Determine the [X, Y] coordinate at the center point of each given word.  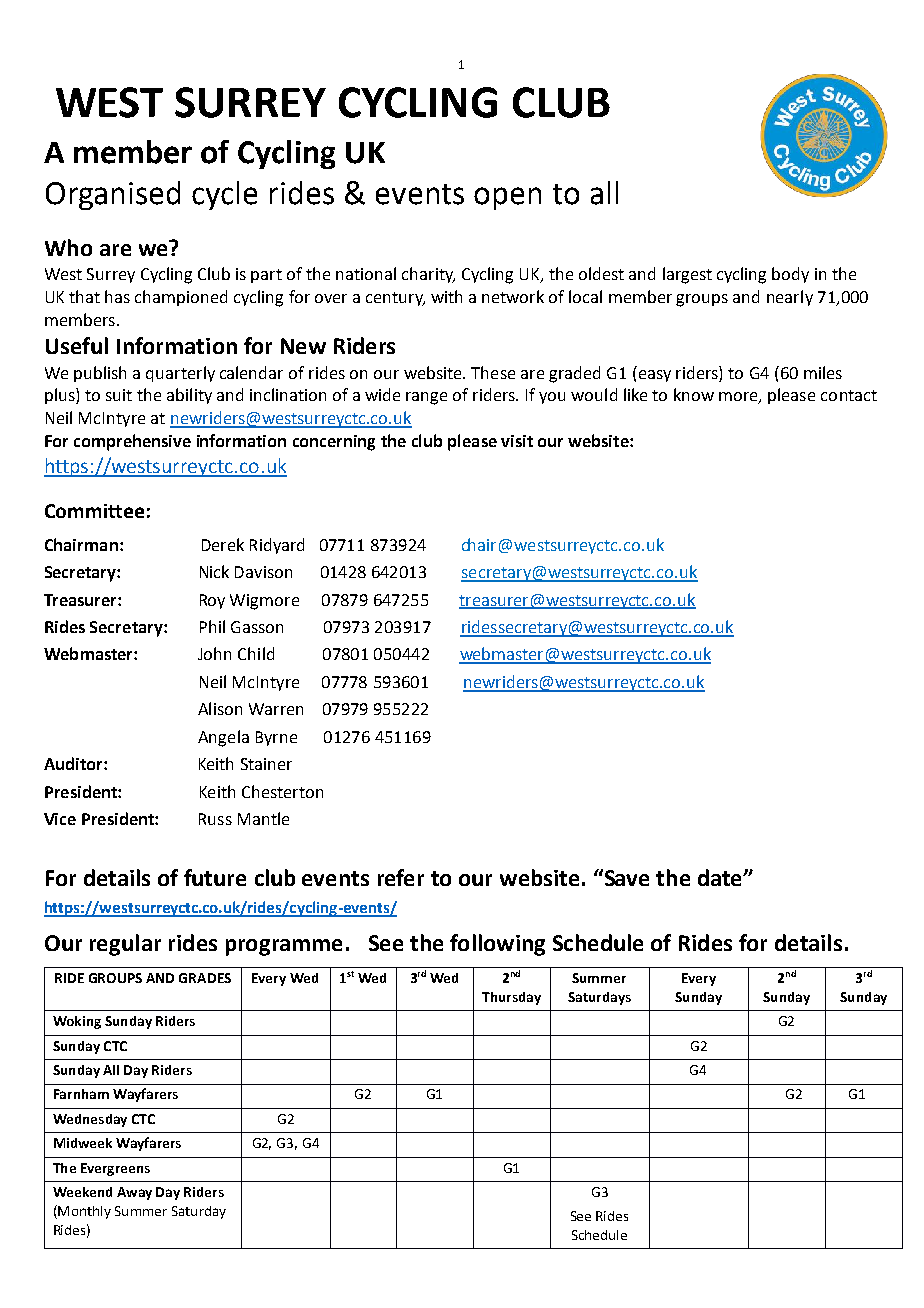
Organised [113, 195]
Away [134, 1193]
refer [401, 877]
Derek [223, 544]
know [694, 394]
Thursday [511, 998]
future [215, 877]
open [507, 198]
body [790, 275]
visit [517, 441]
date [721, 877]
